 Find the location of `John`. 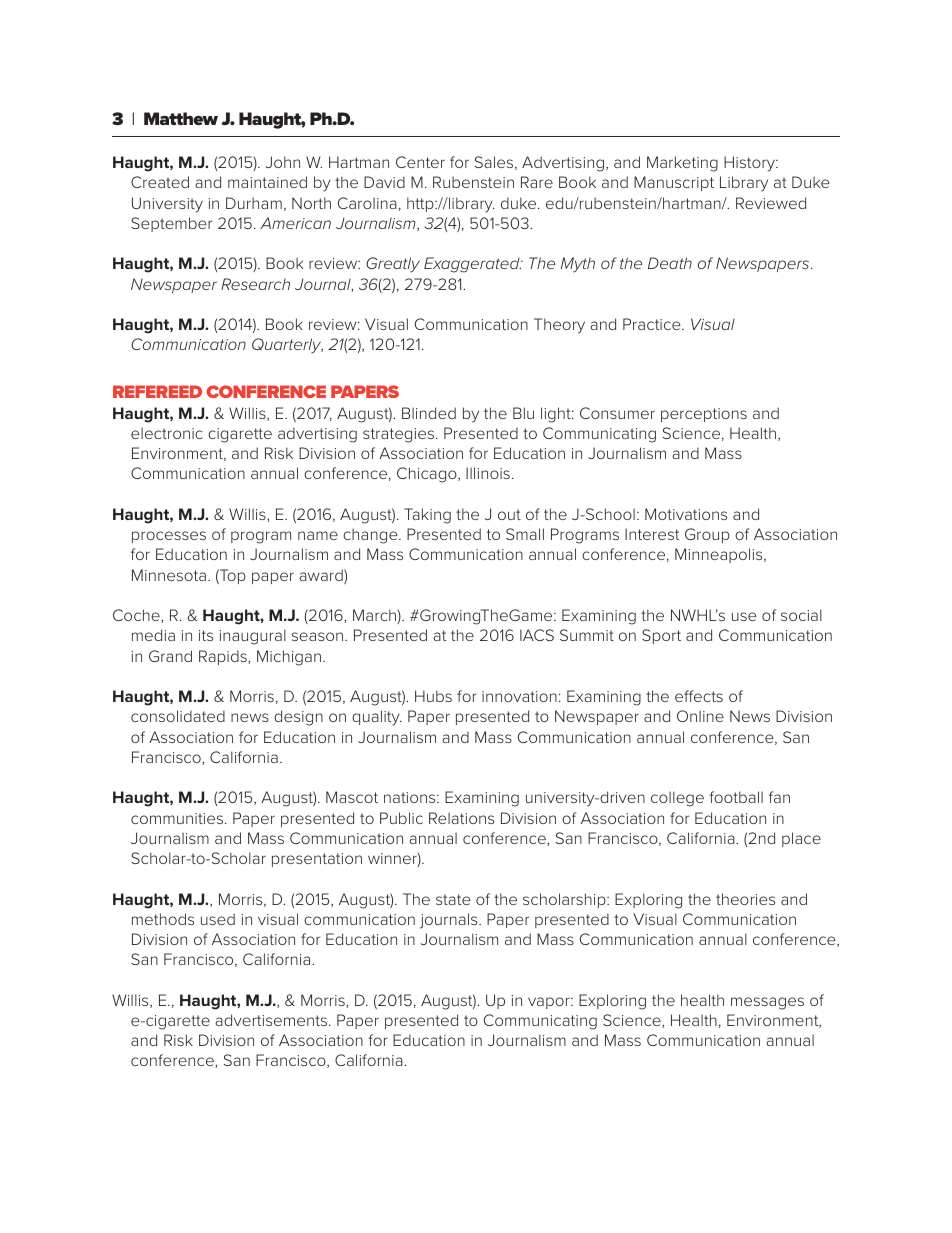

John is located at coordinates (282, 162).
